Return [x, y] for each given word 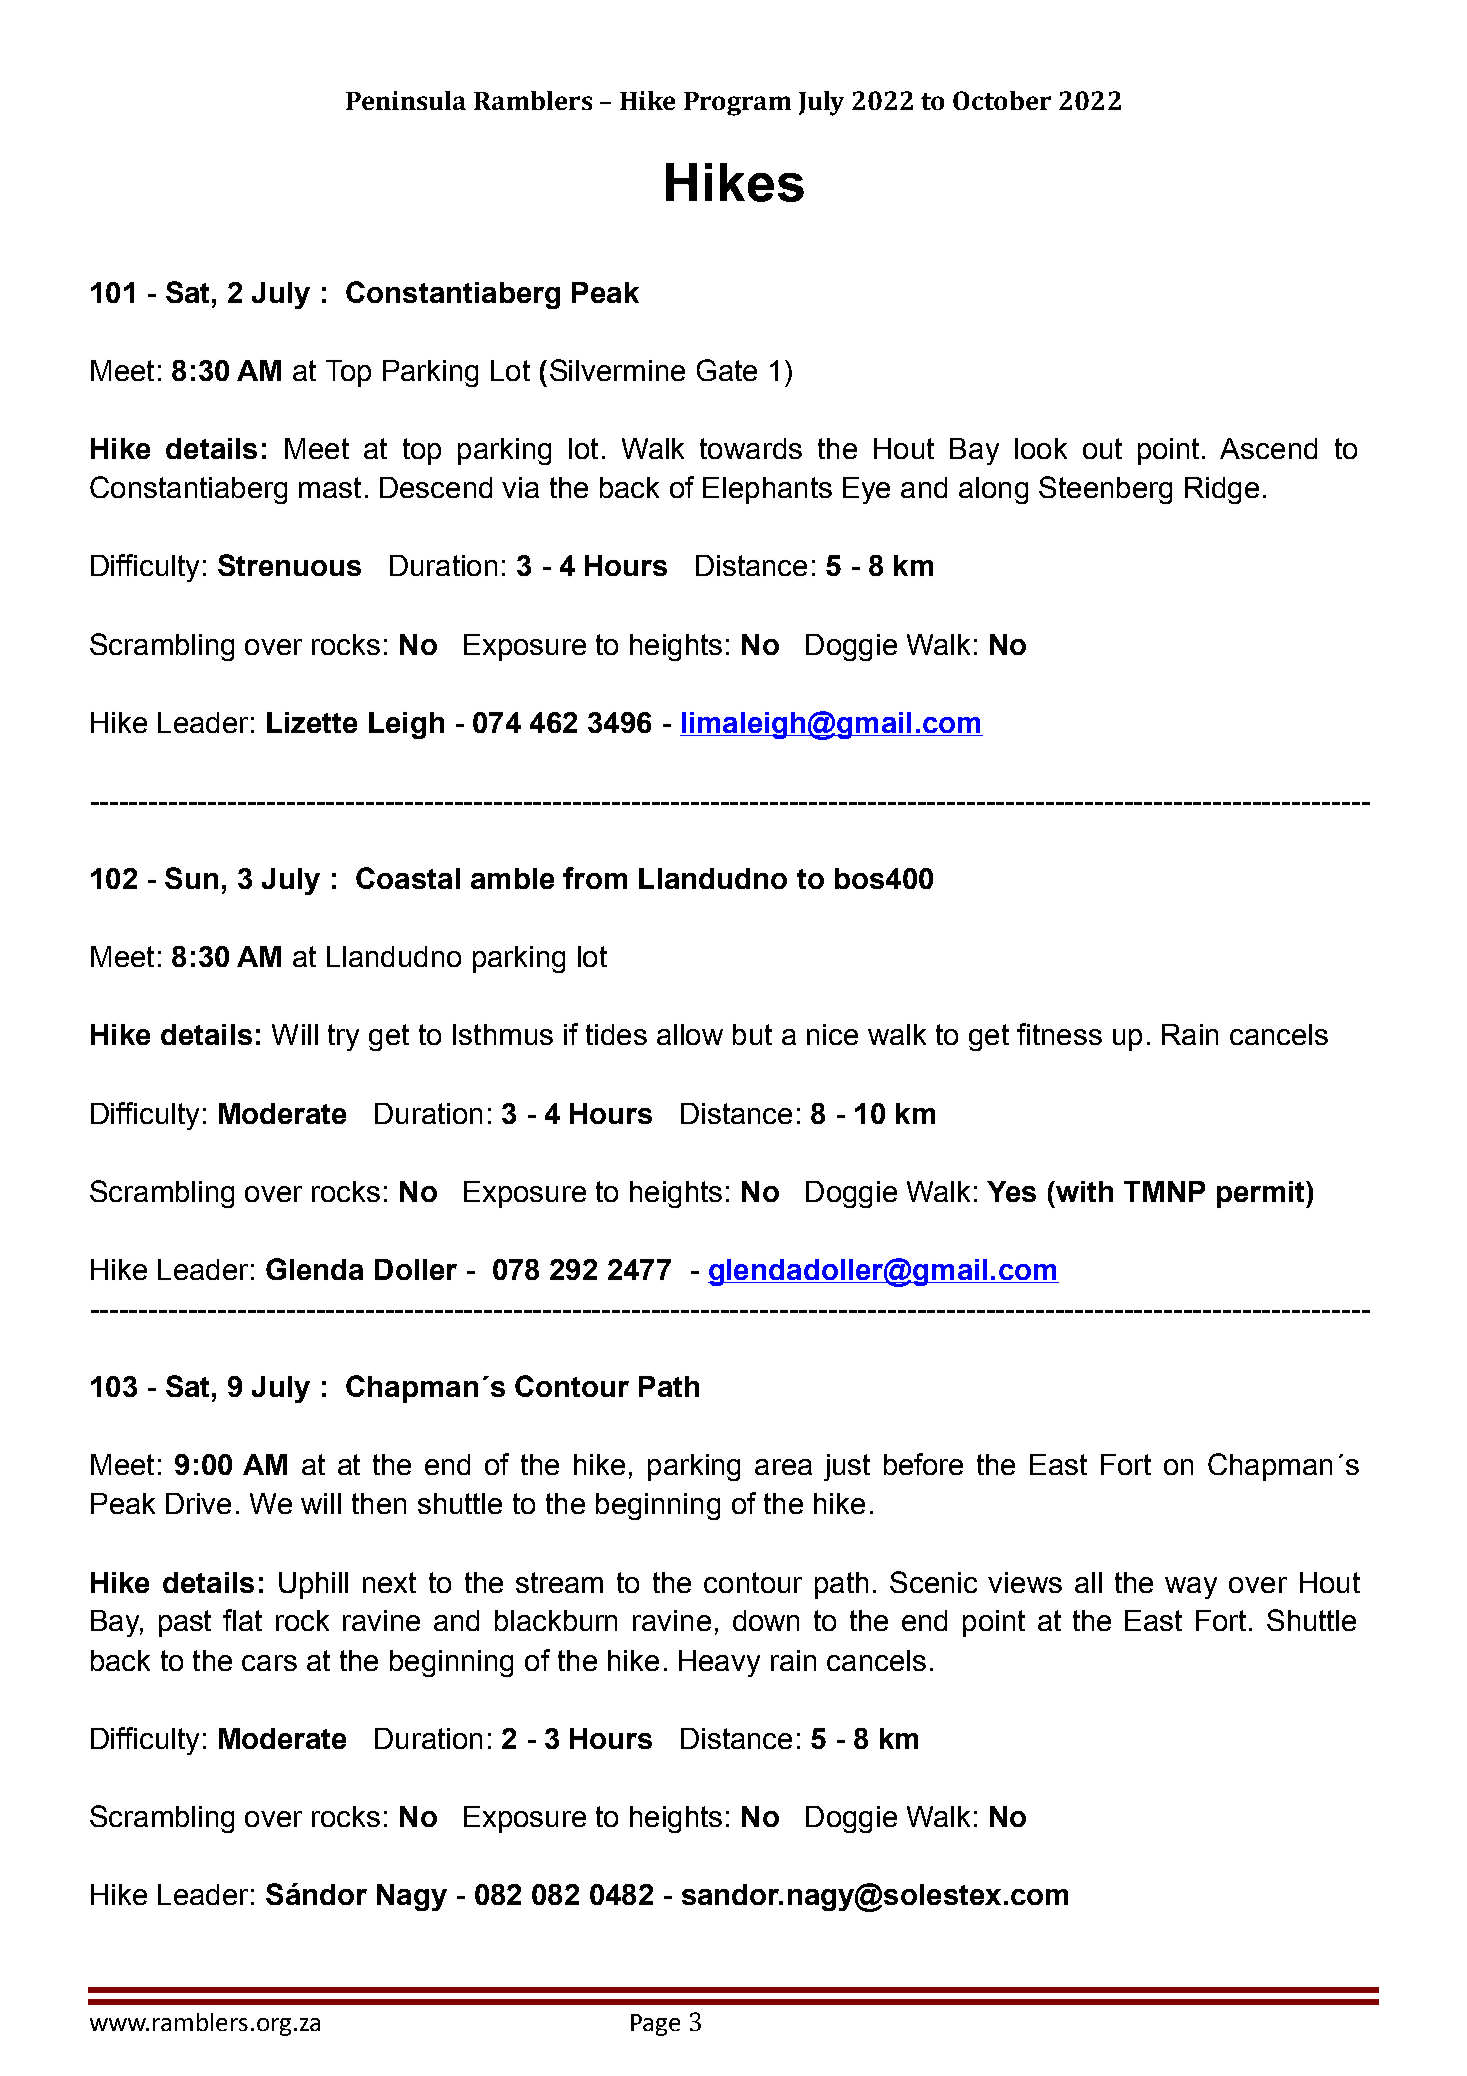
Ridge [1222, 490]
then [379, 1503]
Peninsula [406, 100]
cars [269, 1663]
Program [737, 104]
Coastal [408, 878]
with [1083, 1191]
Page [655, 2025]
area [783, 1467]
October [1002, 100]
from [595, 878]
